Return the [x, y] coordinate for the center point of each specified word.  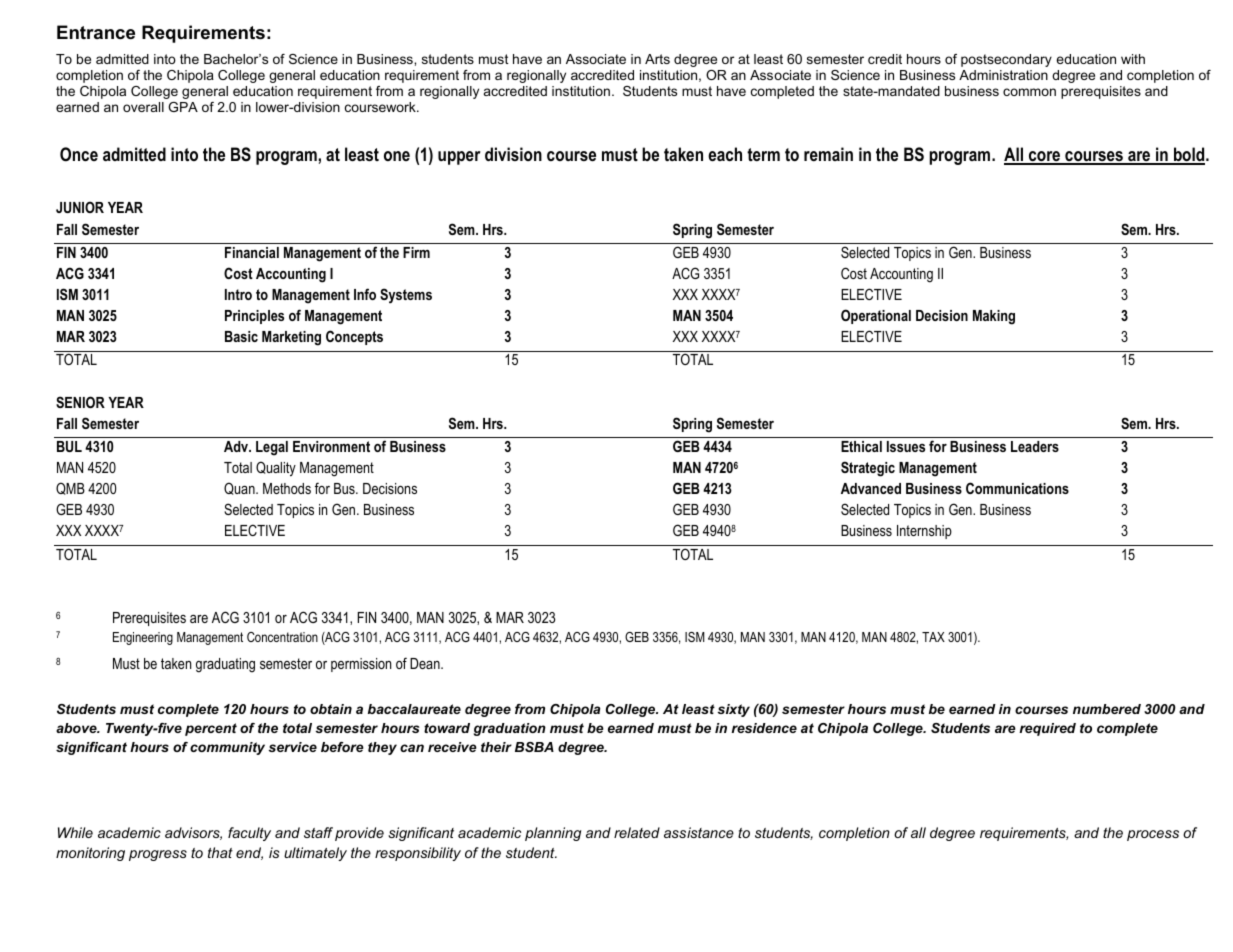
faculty [249, 834]
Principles [254, 317]
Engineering [143, 638]
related [637, 832]
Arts [657, 59]
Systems [406, 296]
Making [994, 317]
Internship [924, 532]
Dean [426, 663]
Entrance [96, 32]
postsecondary [1006, 60]
